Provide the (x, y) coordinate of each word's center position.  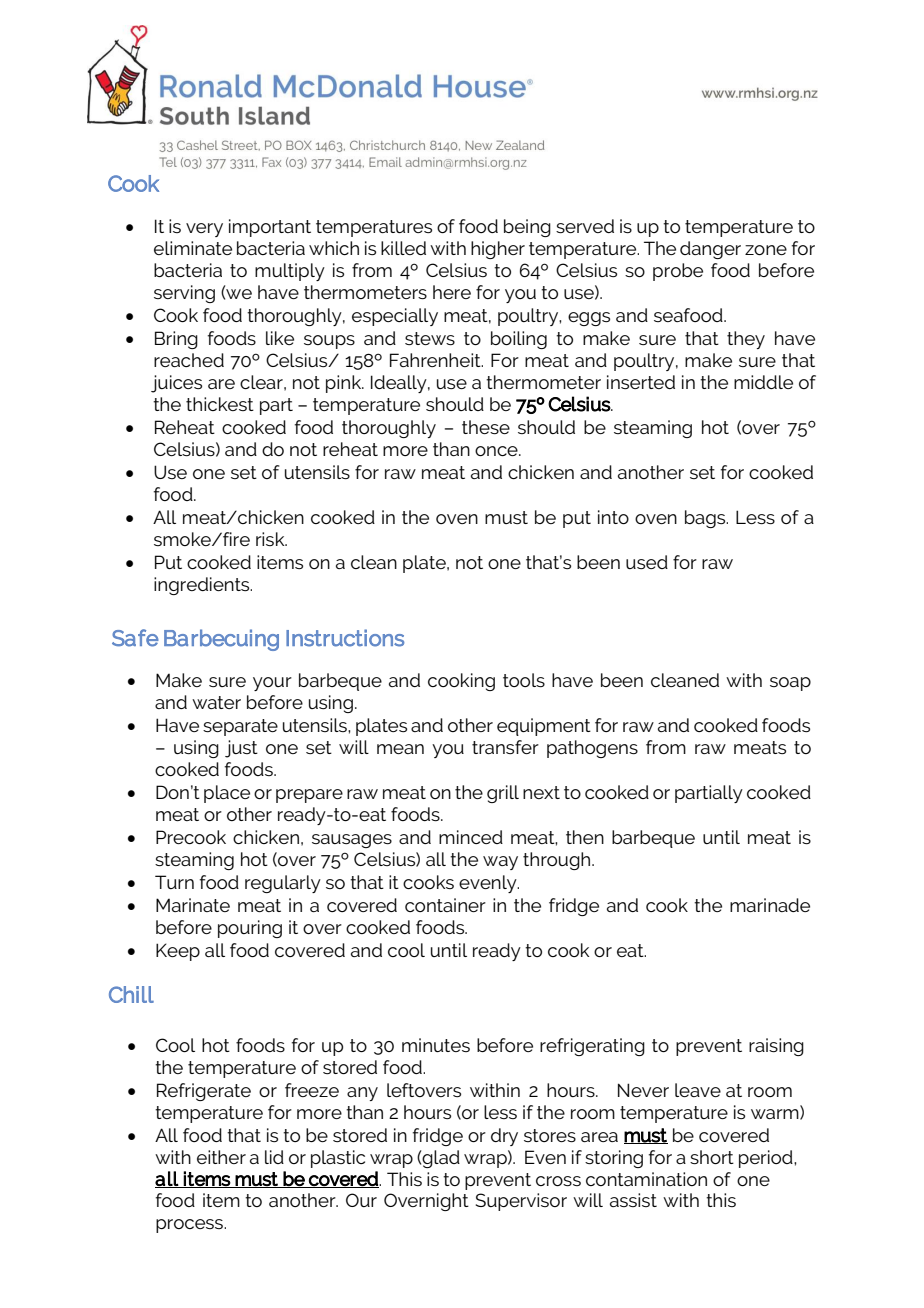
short (712, 1157)
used (647, 562)
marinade (770, 905)
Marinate (193, 905)
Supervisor (521, 1202)
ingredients (203, 586)
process (190, 1226)
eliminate (193, 248)
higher (498, 250)
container (445, 905)
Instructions (345, 638)
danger (710, 250)
